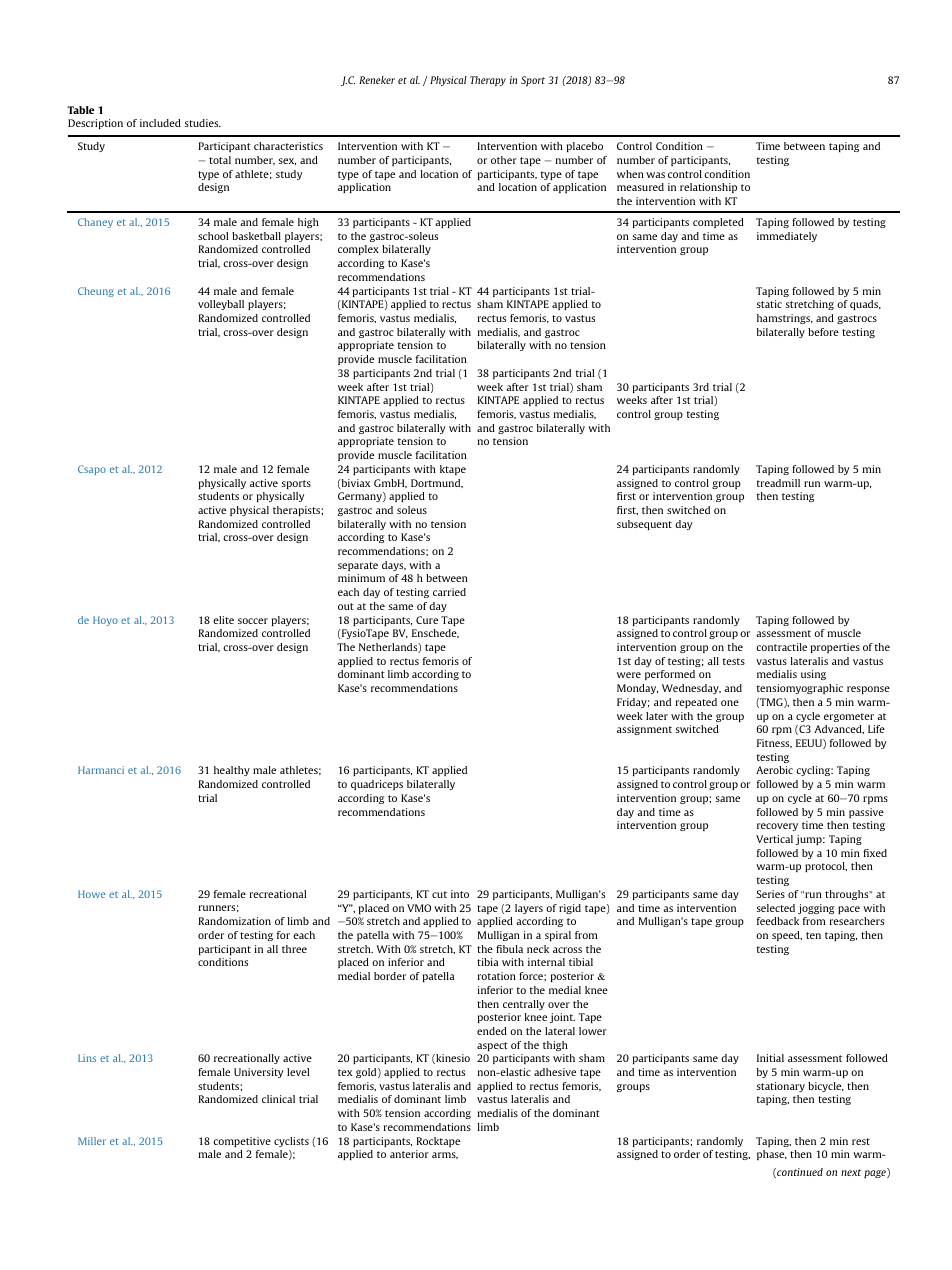  What do you see at coordinates (823, 332) in the screenshot?
I see `before` at bounding box center [823, 332].
